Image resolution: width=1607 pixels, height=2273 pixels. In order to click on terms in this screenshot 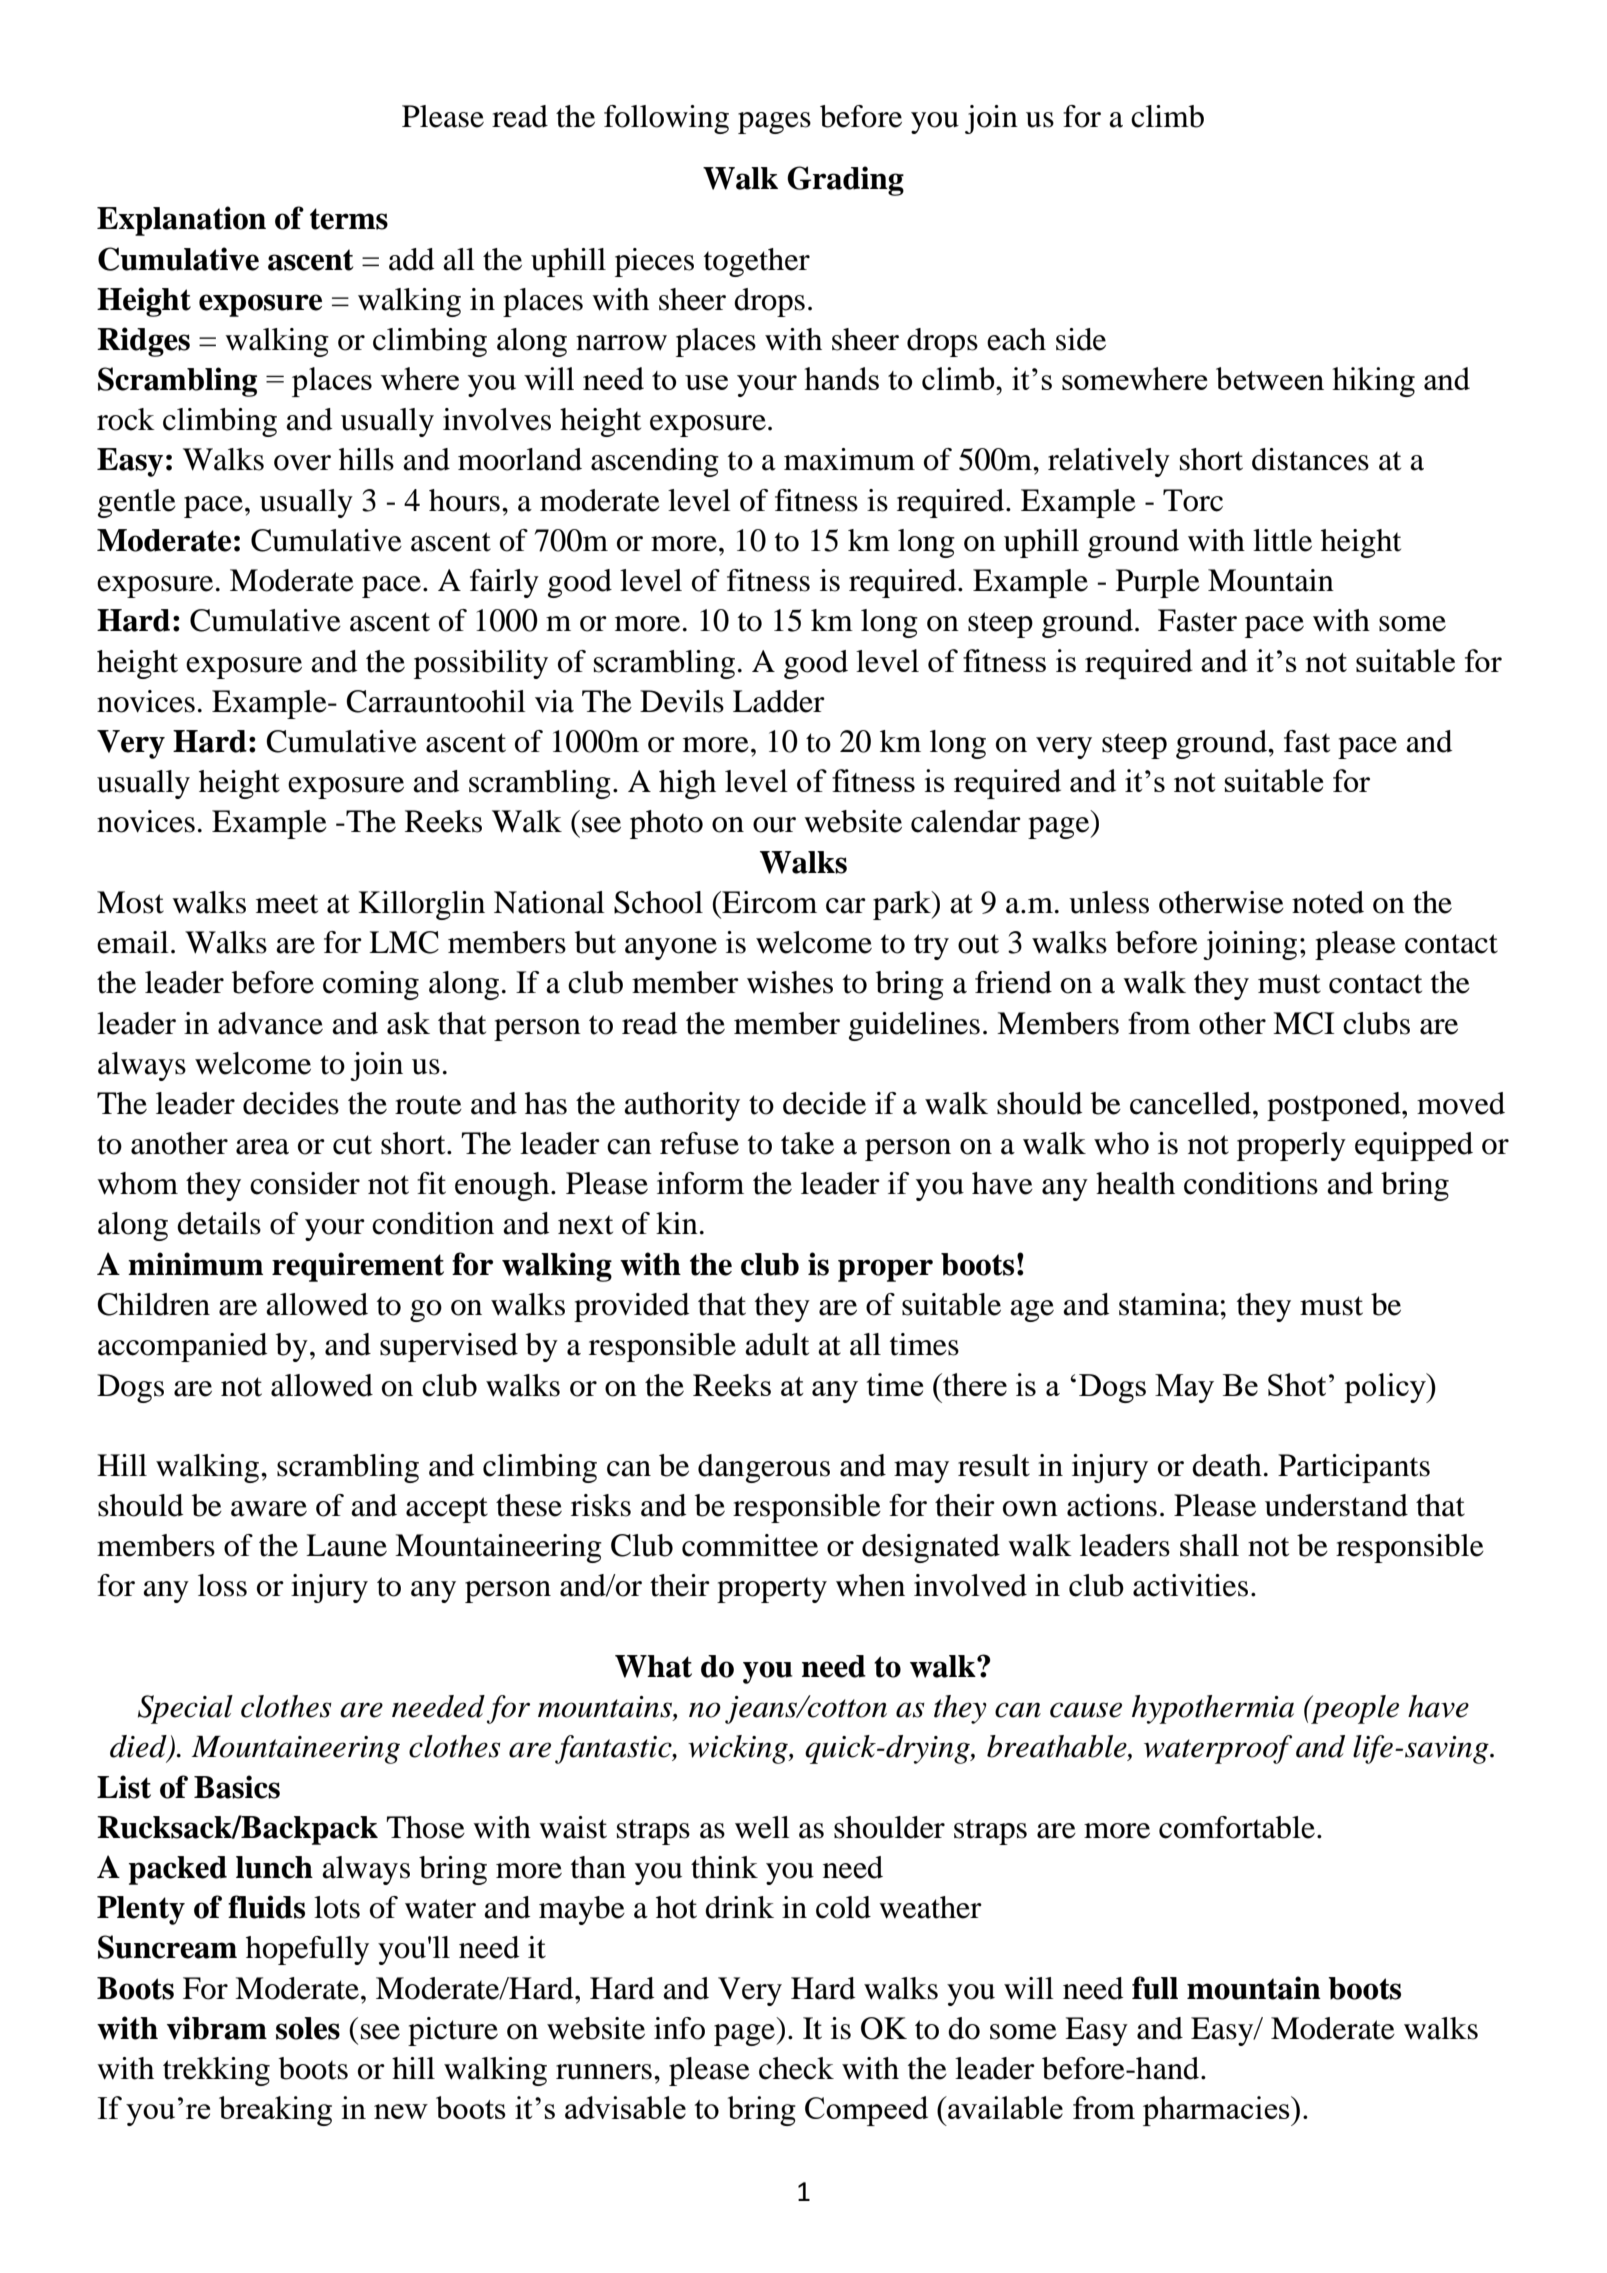, I will do `click(349, 219)`.
